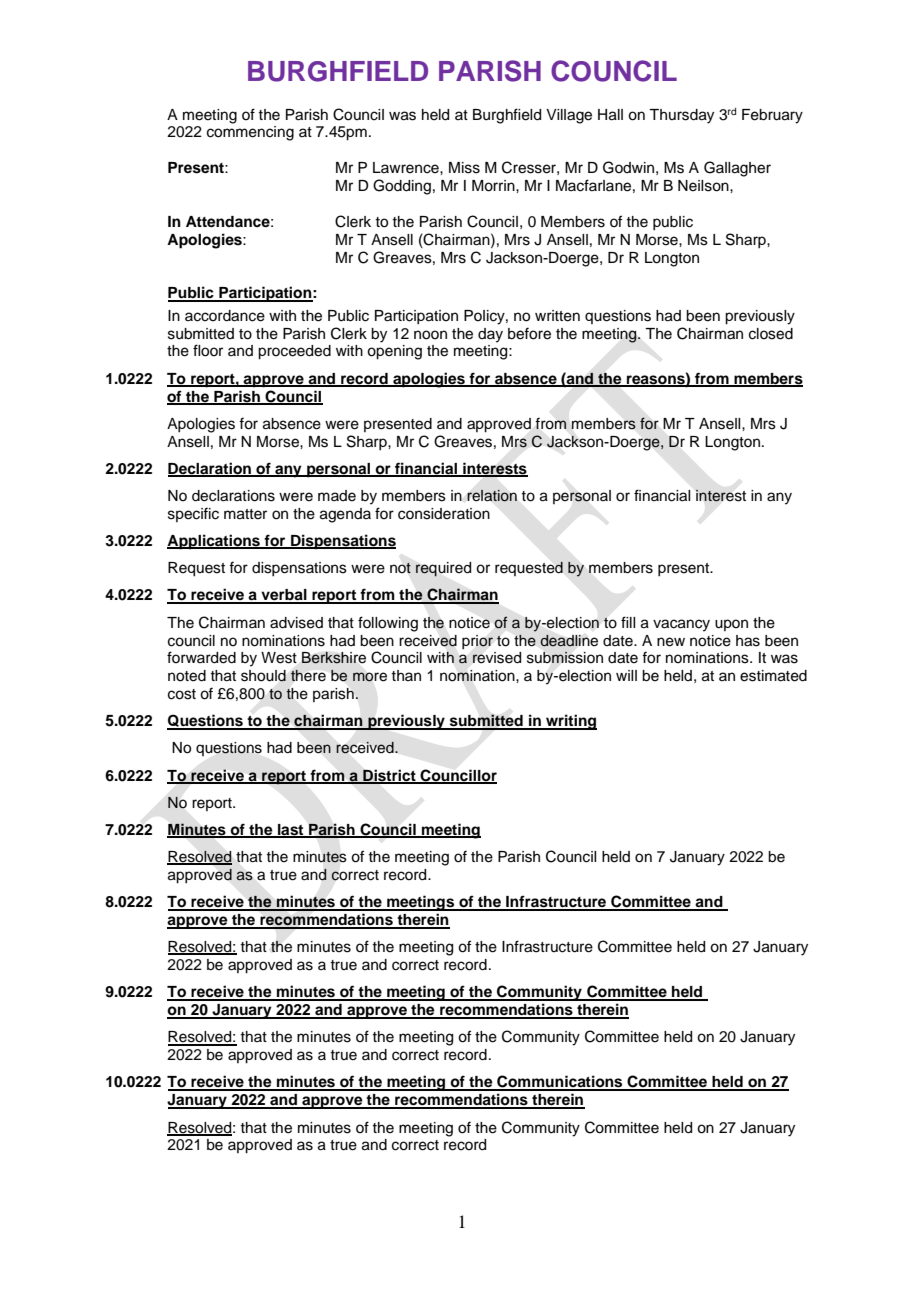 Image resolution: width=924 pixels, height=1308 pixels. Describe the element at coordinates (560, 1082) in the page. I see `Communications` at that location.
